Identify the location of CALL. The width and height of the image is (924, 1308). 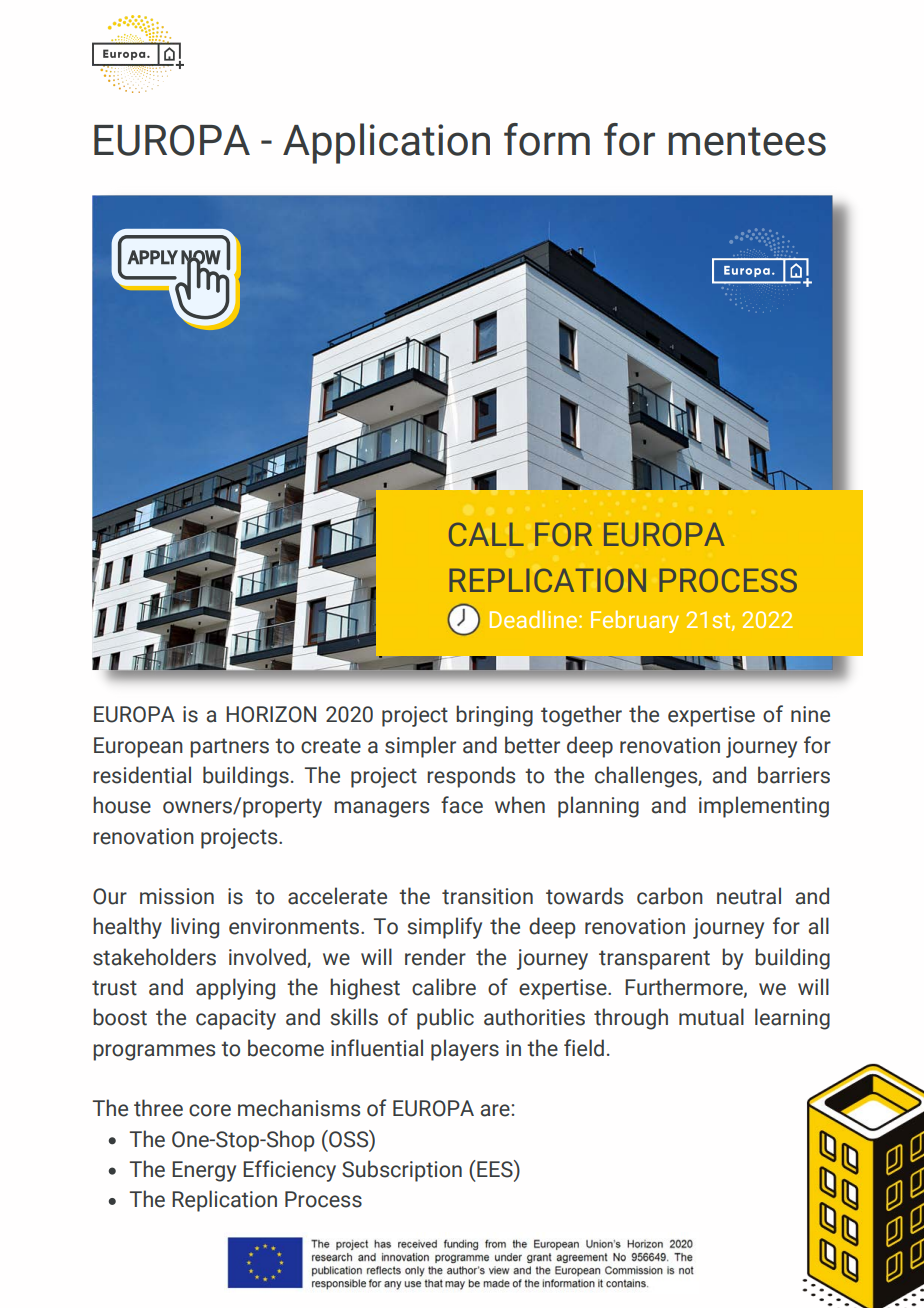
(486, 534).
